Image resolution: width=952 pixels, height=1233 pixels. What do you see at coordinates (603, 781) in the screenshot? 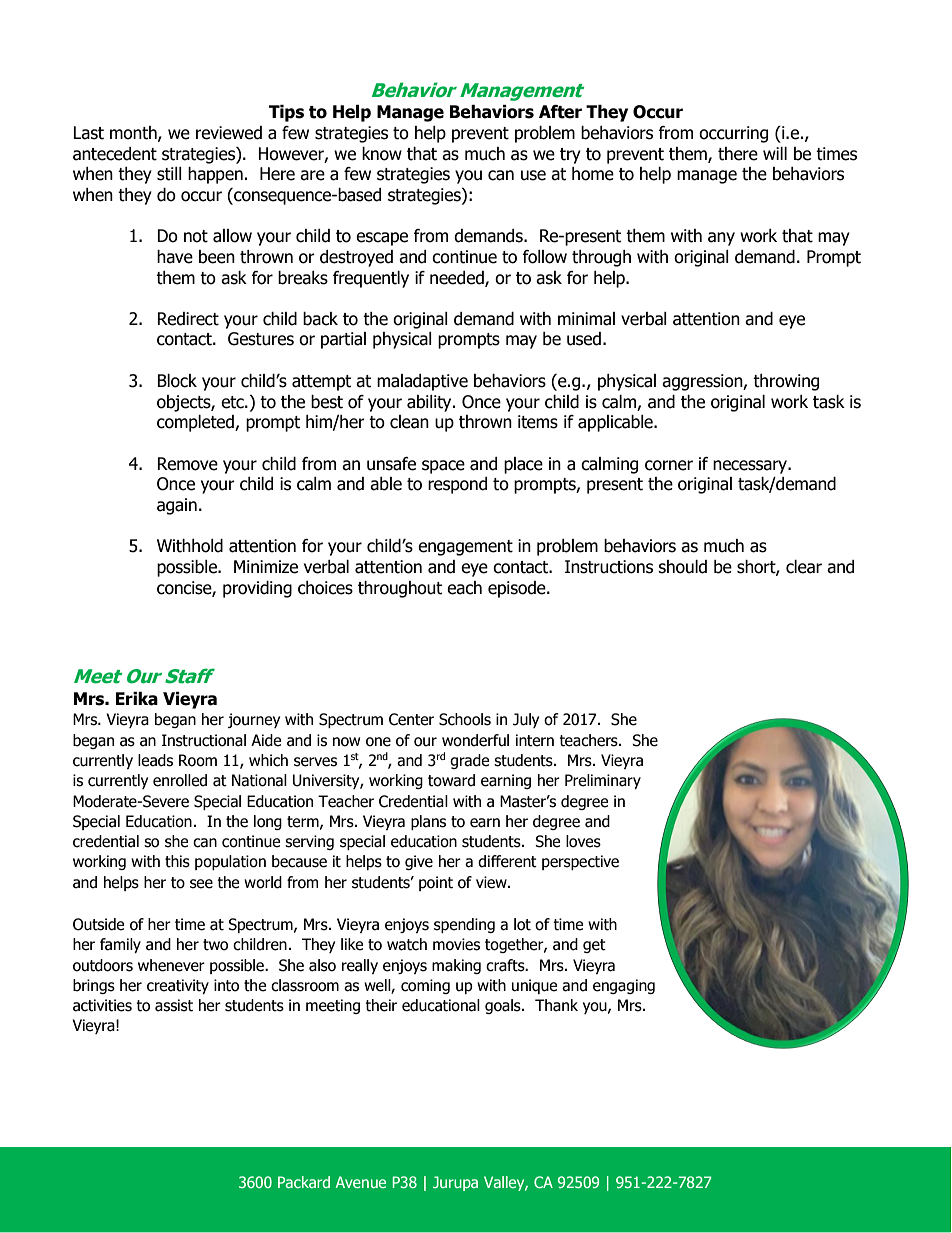
I see `Preliminary` at bounding box center [603, 781].
